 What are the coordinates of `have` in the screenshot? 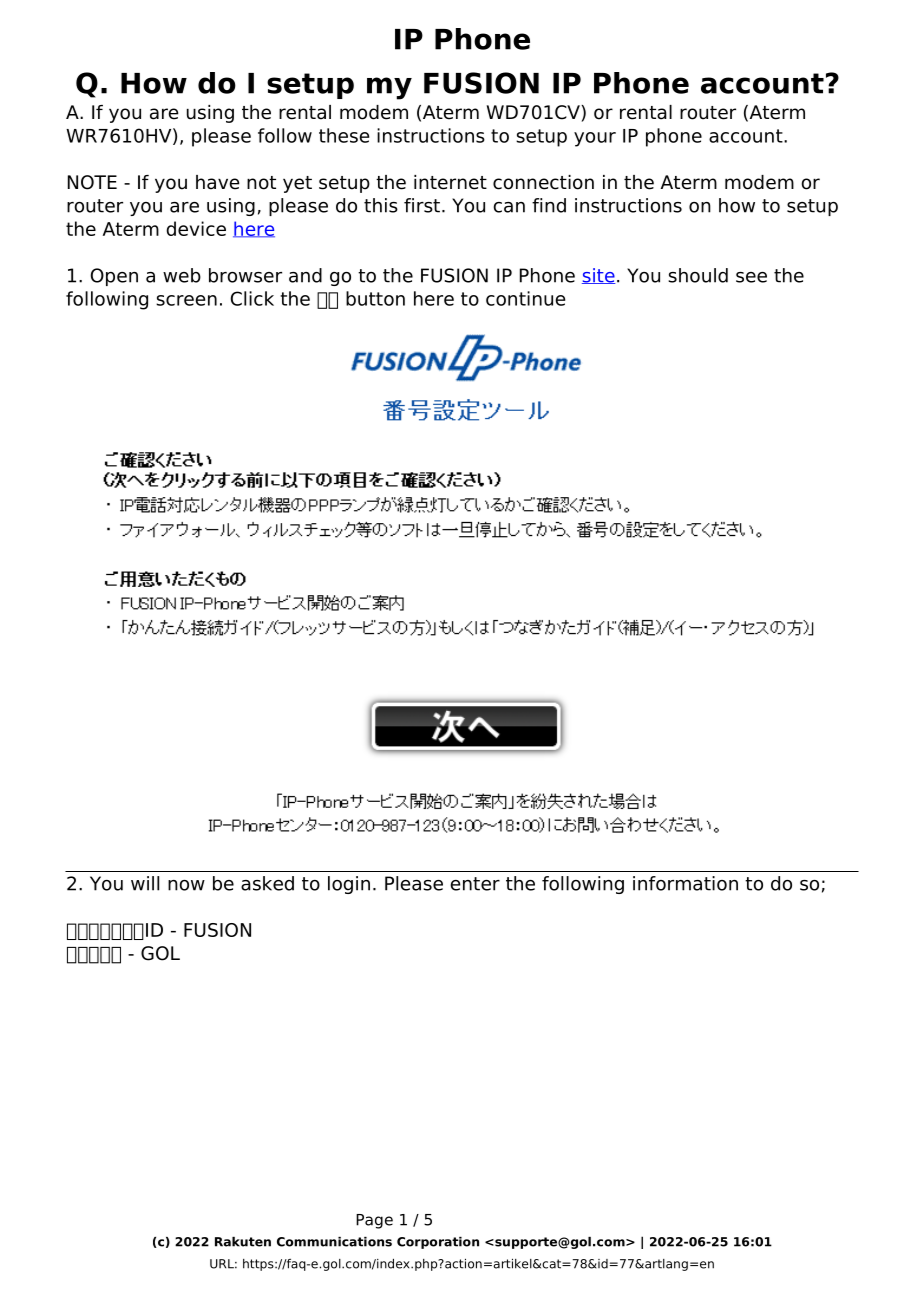 It's located at (218, 182).
